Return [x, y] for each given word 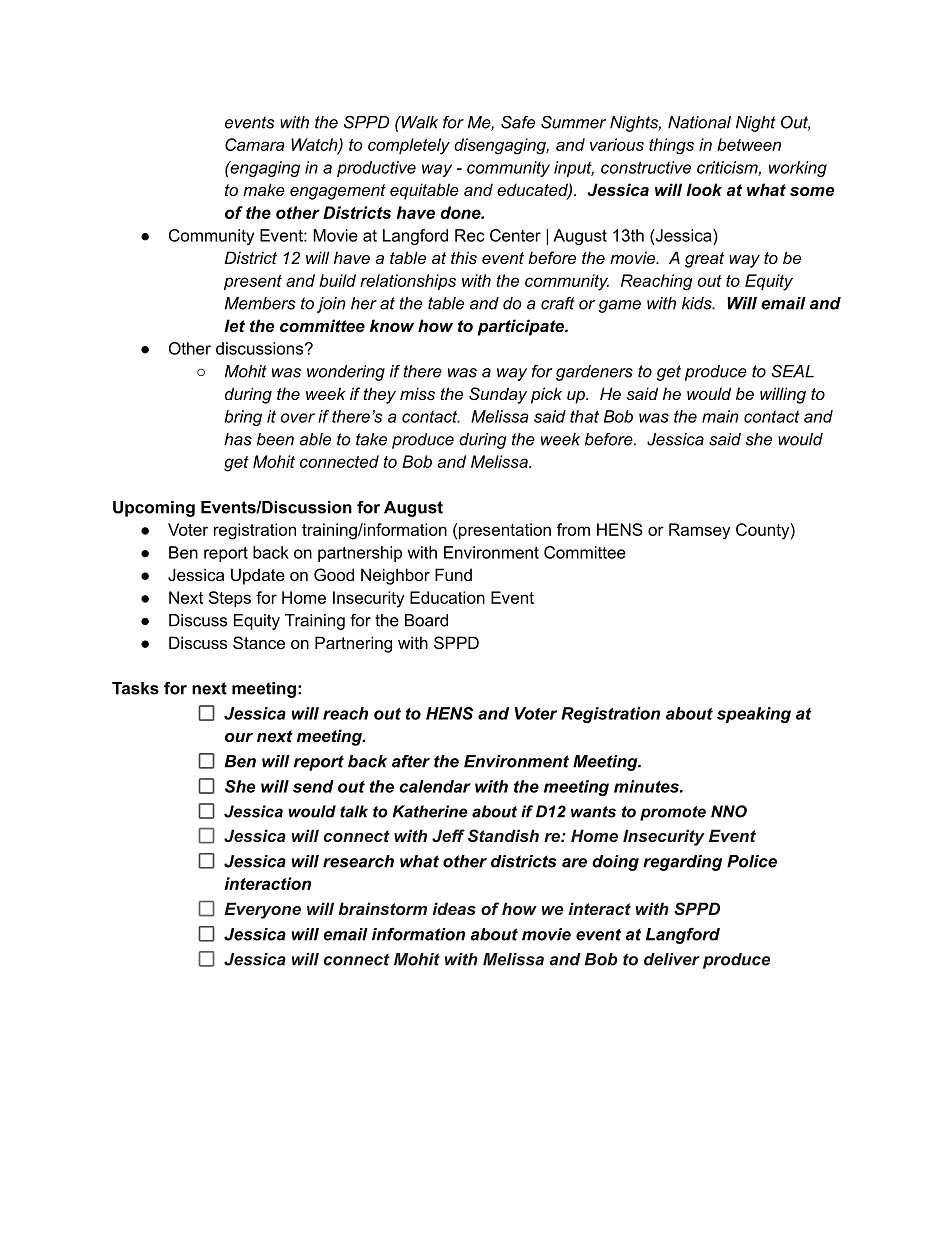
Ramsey [699, 531]
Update [258, 576]
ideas [454, 908]
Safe [518, 122]
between [749, 144]
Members [260, 303]
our [239, 737]
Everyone [263, 910]
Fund [453, 574]
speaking [754, 715]
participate [522, 327]
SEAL [792, 371]
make [264, 189]
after [411, 761]
